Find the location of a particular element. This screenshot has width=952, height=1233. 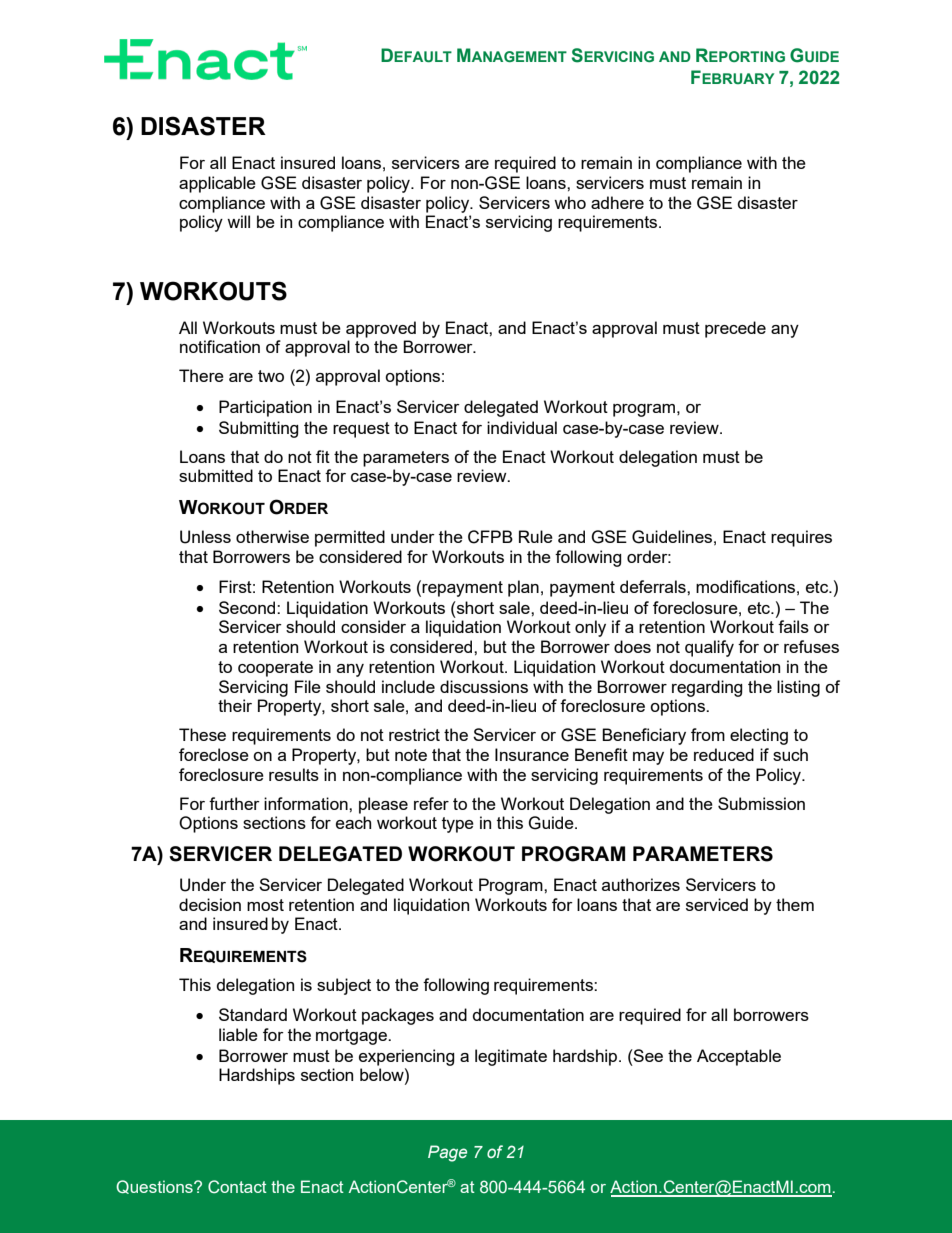

Page is located at coordinates (447, 1153).
